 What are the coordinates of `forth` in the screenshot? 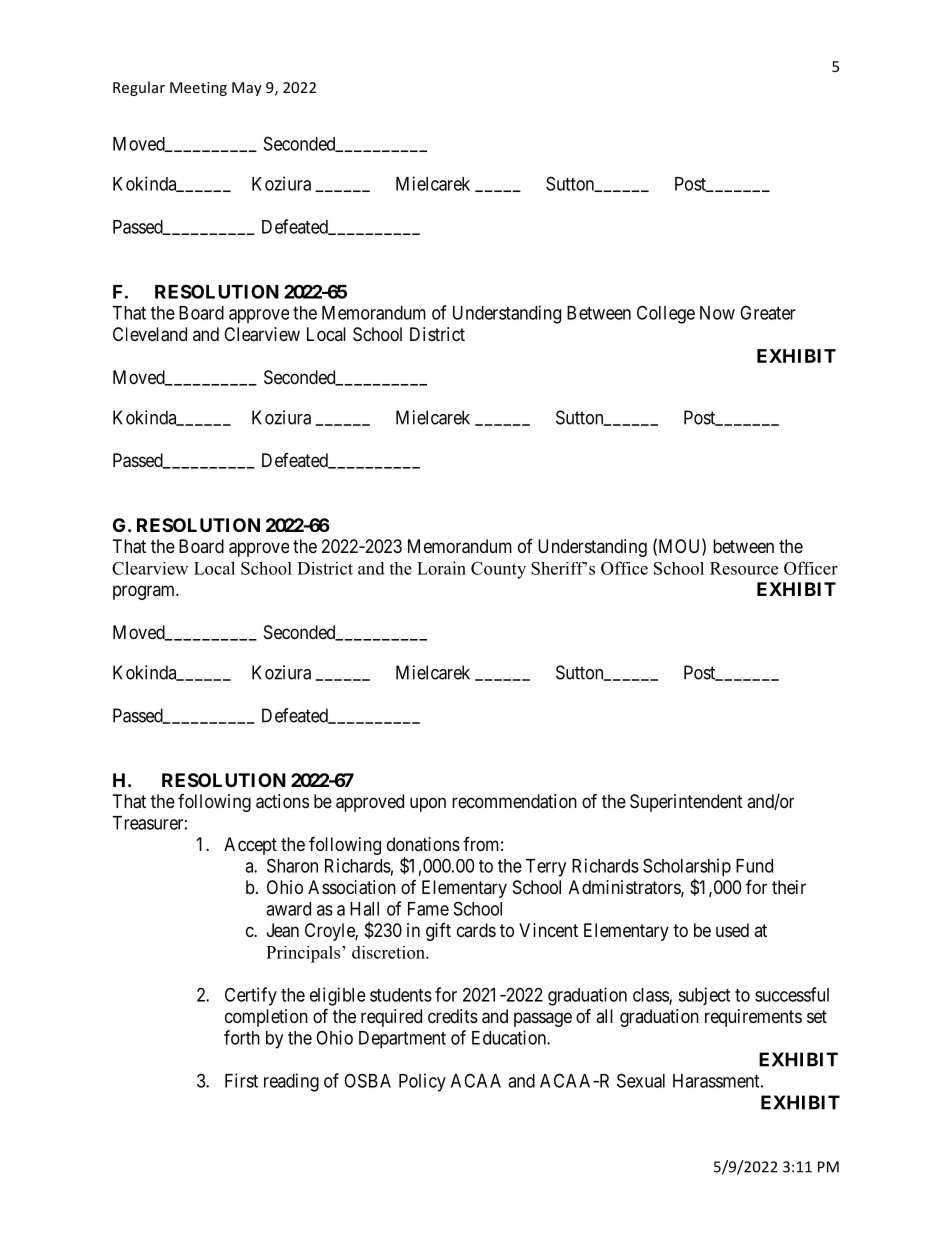 It's located at (242, 1037).
